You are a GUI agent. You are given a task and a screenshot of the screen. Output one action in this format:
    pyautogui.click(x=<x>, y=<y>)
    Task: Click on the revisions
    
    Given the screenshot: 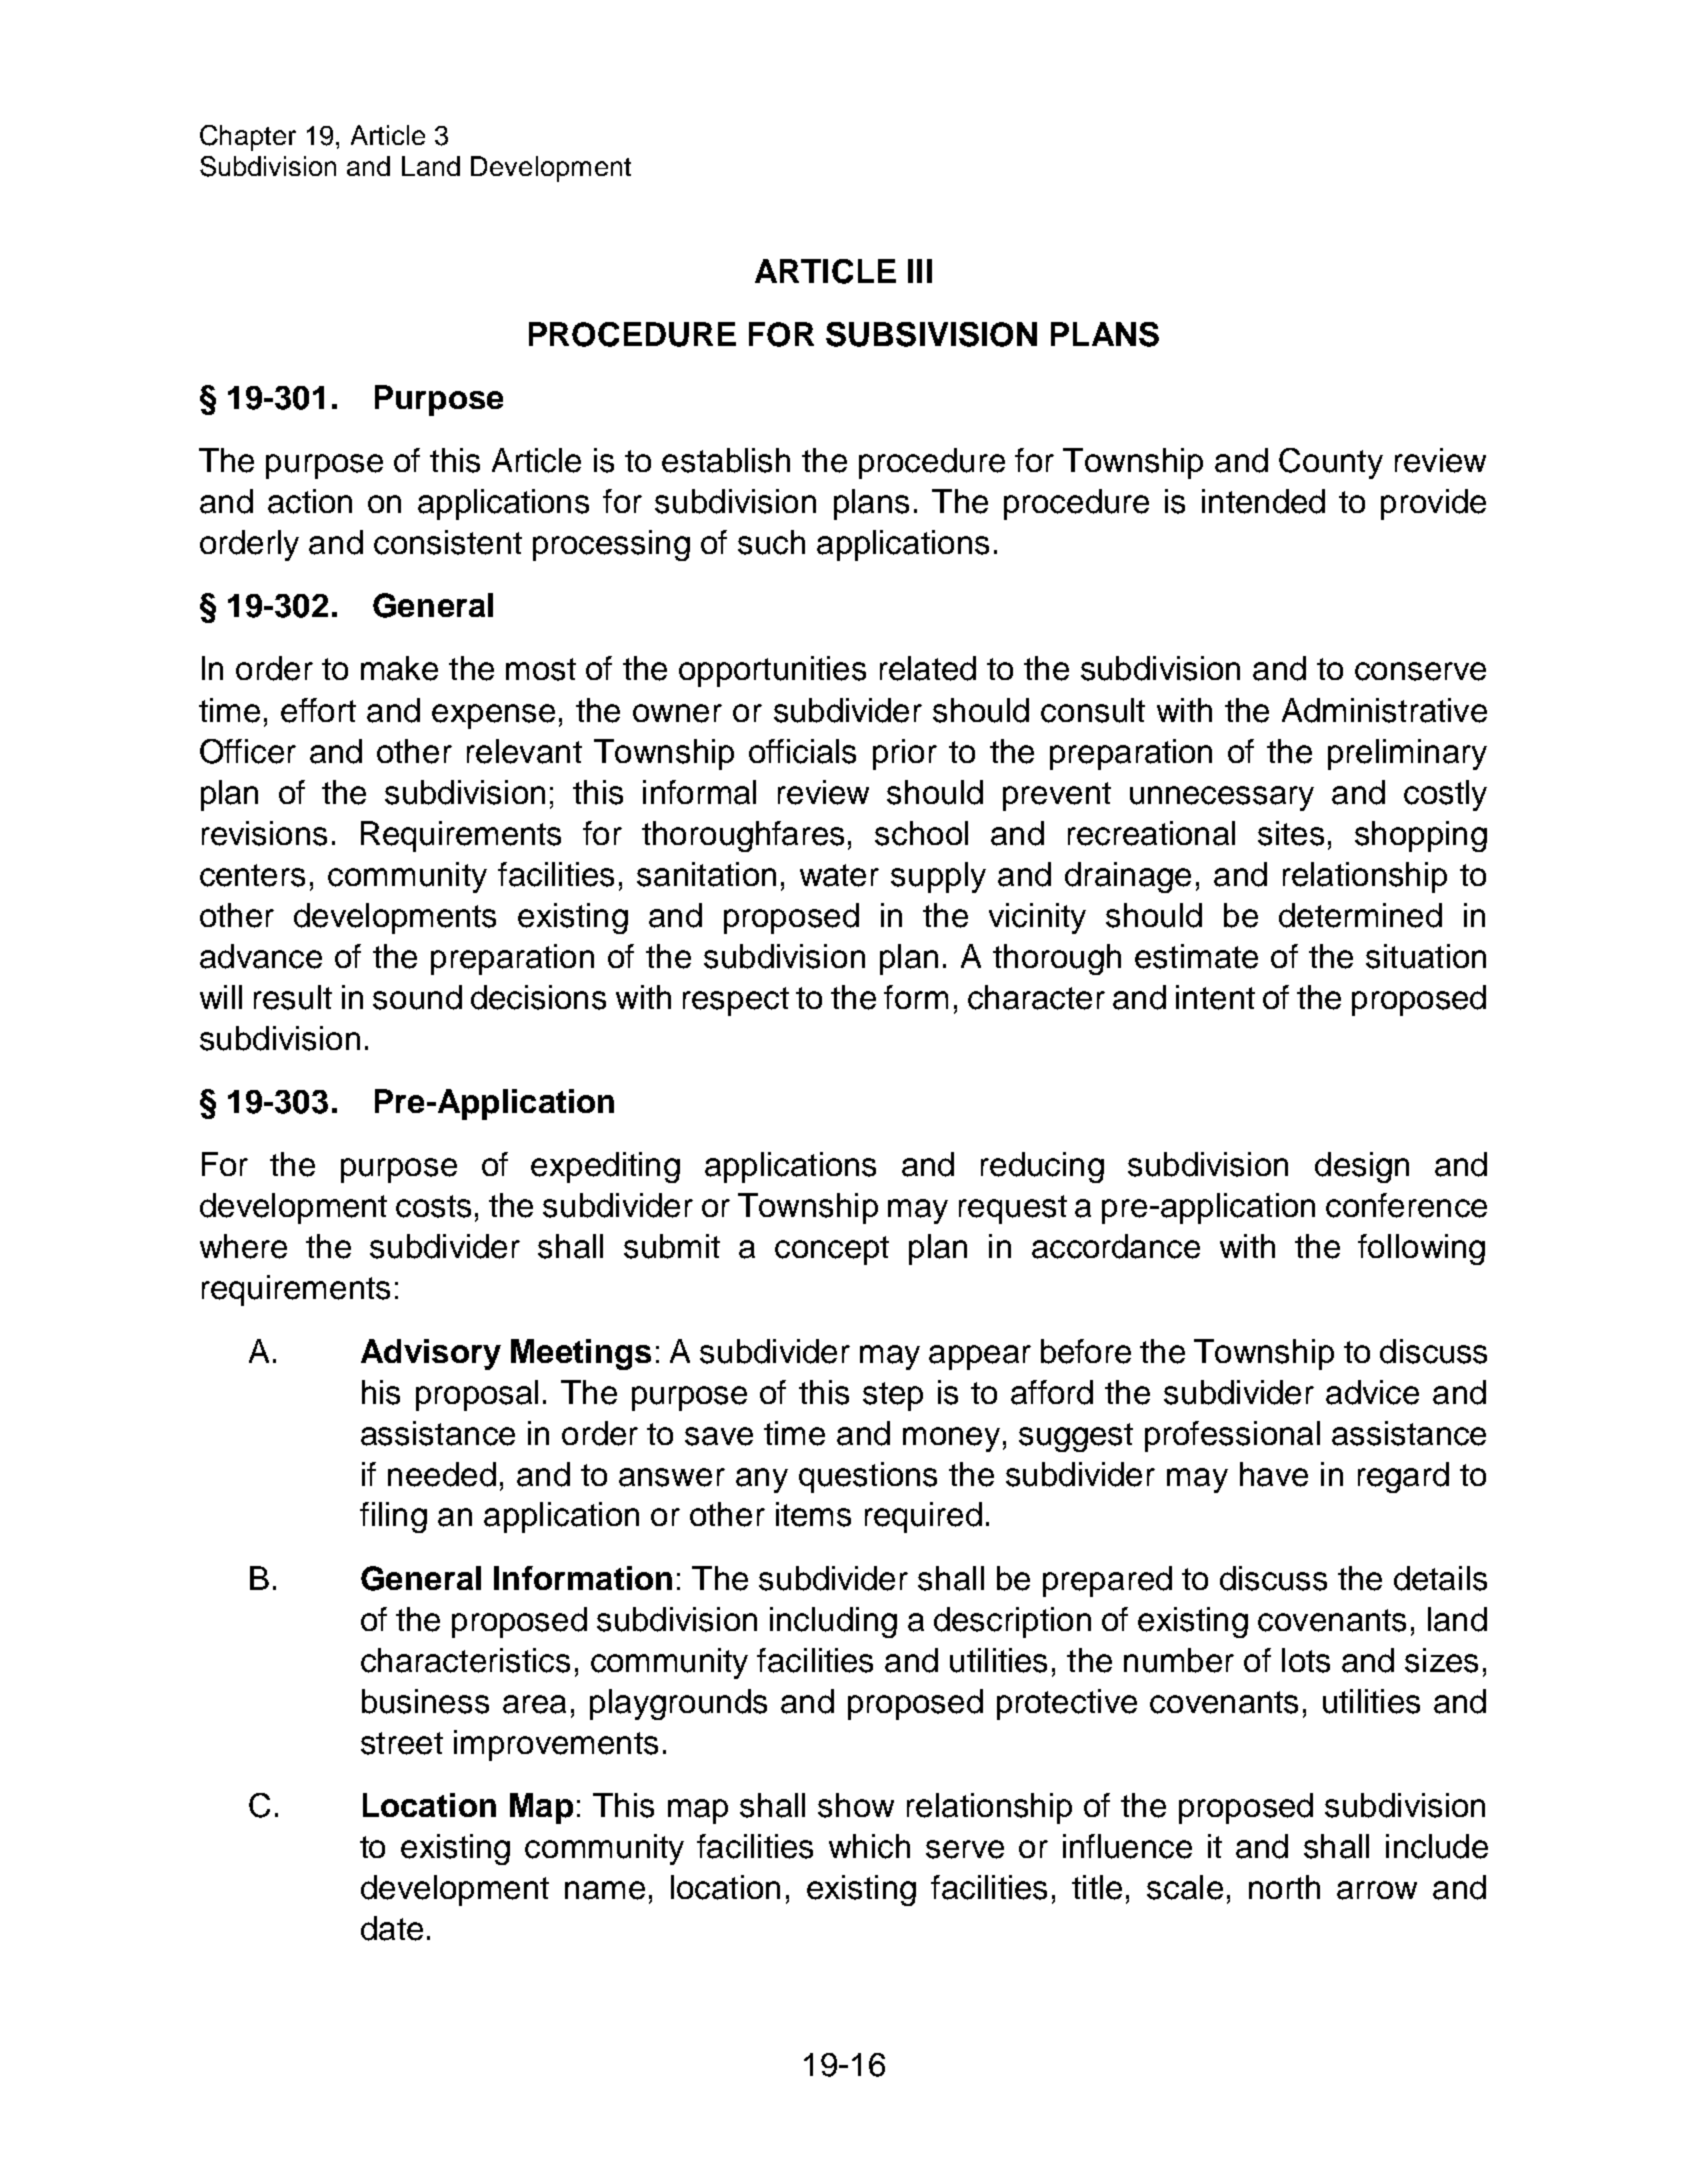 What is the action you would take?
    pyautogui.click(x=264, y=833)
